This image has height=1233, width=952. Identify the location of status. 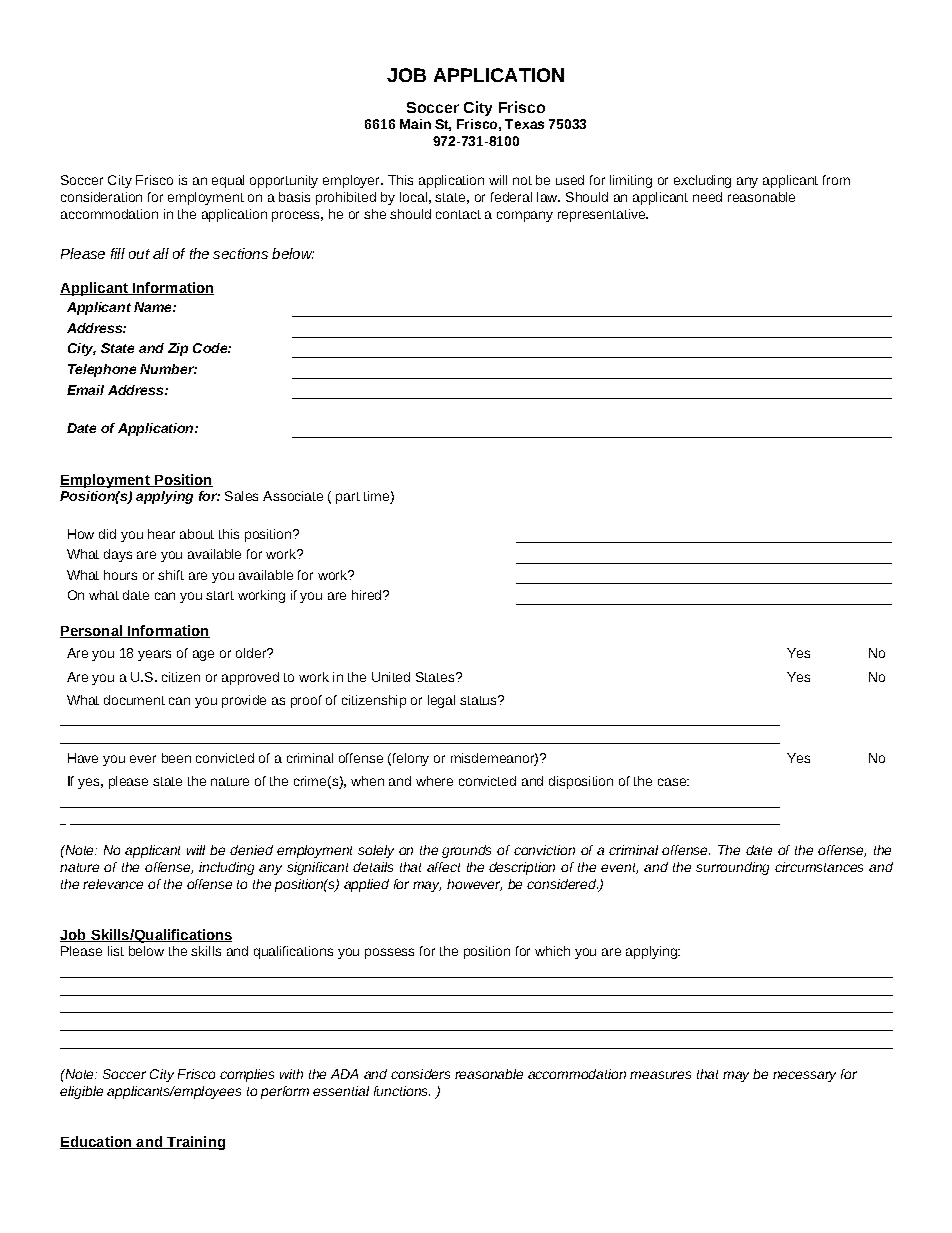
(479, 700).
